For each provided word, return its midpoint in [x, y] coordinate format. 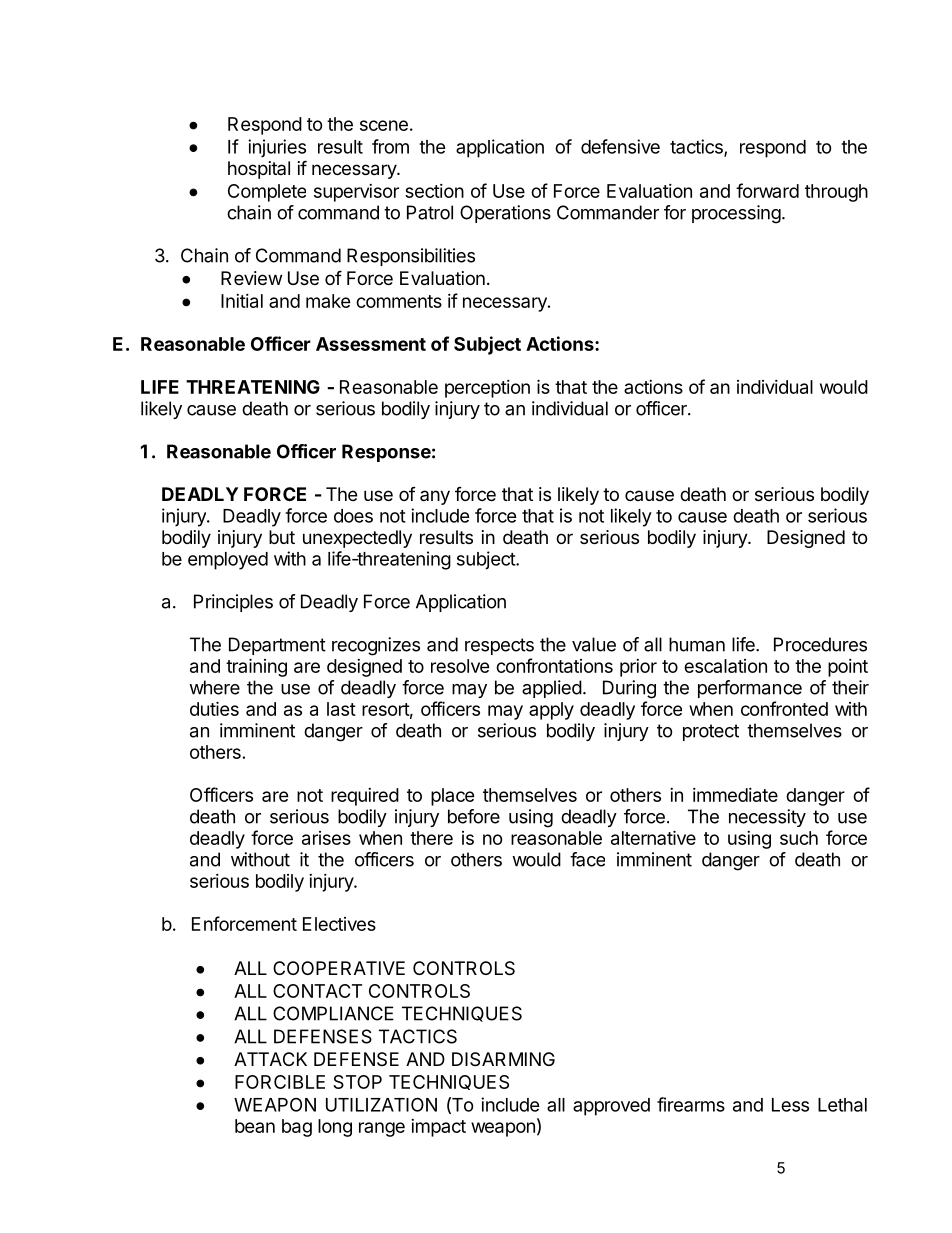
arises [326, 838]
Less [790, 1105]
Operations [505, 214]
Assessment [371, 344]
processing [736, 214]
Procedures [820, 644]
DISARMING [503, 1059]
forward [767, 190]
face [587, 859]
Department [277, 646]
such [799, 838]
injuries [277, 148]
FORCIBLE [280, 1082]
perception [487, 389]
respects [499, 646]
